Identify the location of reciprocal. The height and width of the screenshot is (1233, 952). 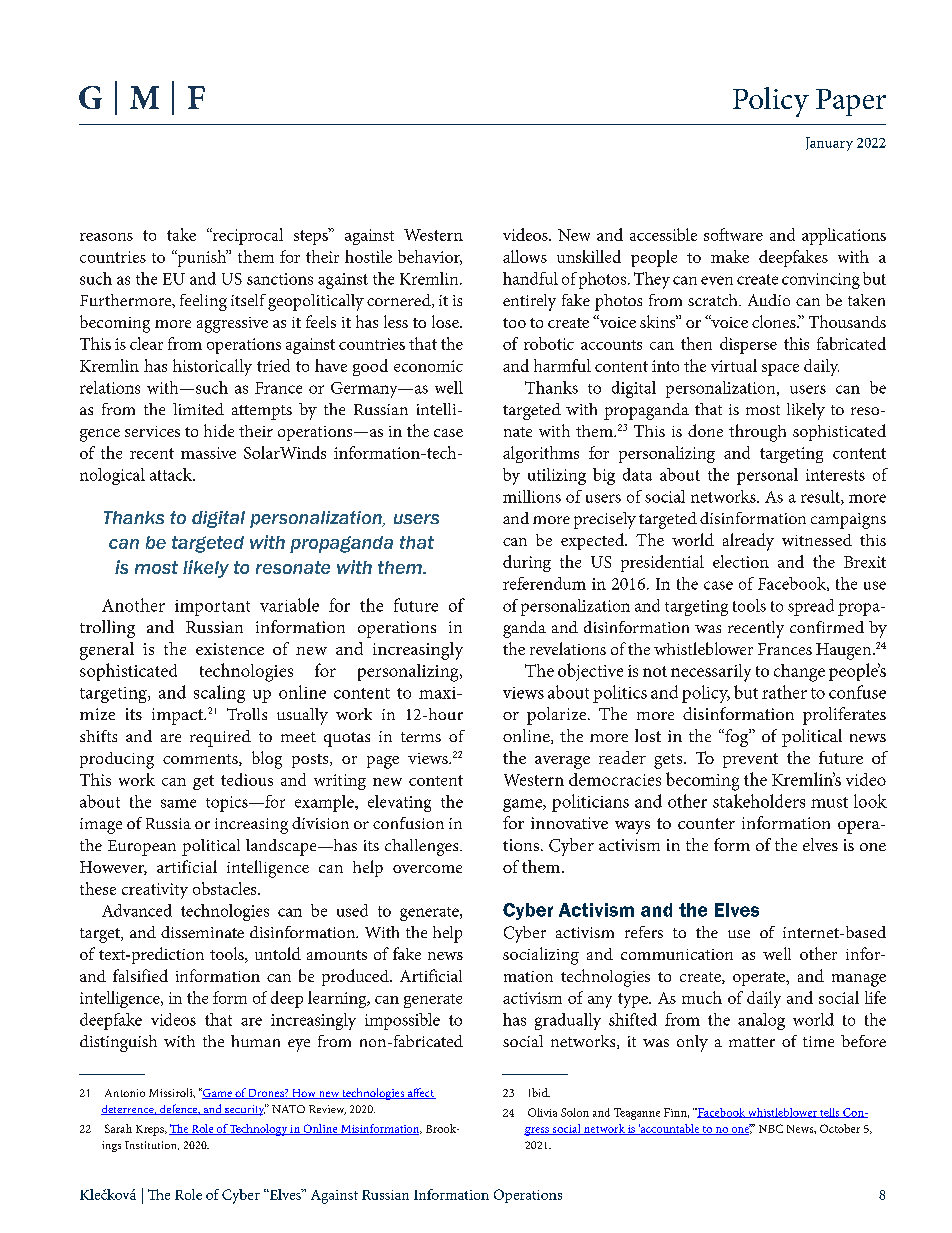
(246, 236).
